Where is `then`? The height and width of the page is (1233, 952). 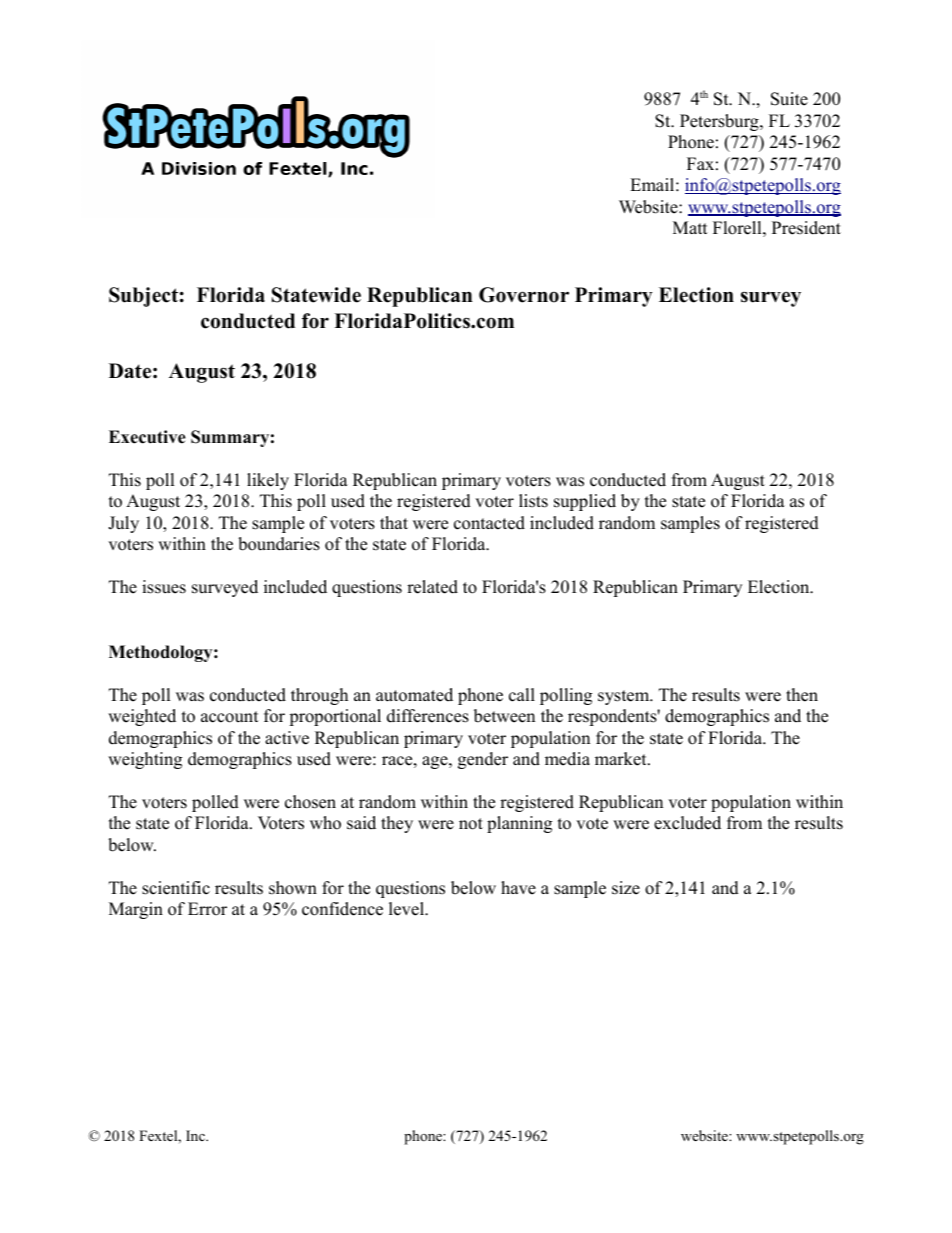 then is located at coordinates (802, 695).
